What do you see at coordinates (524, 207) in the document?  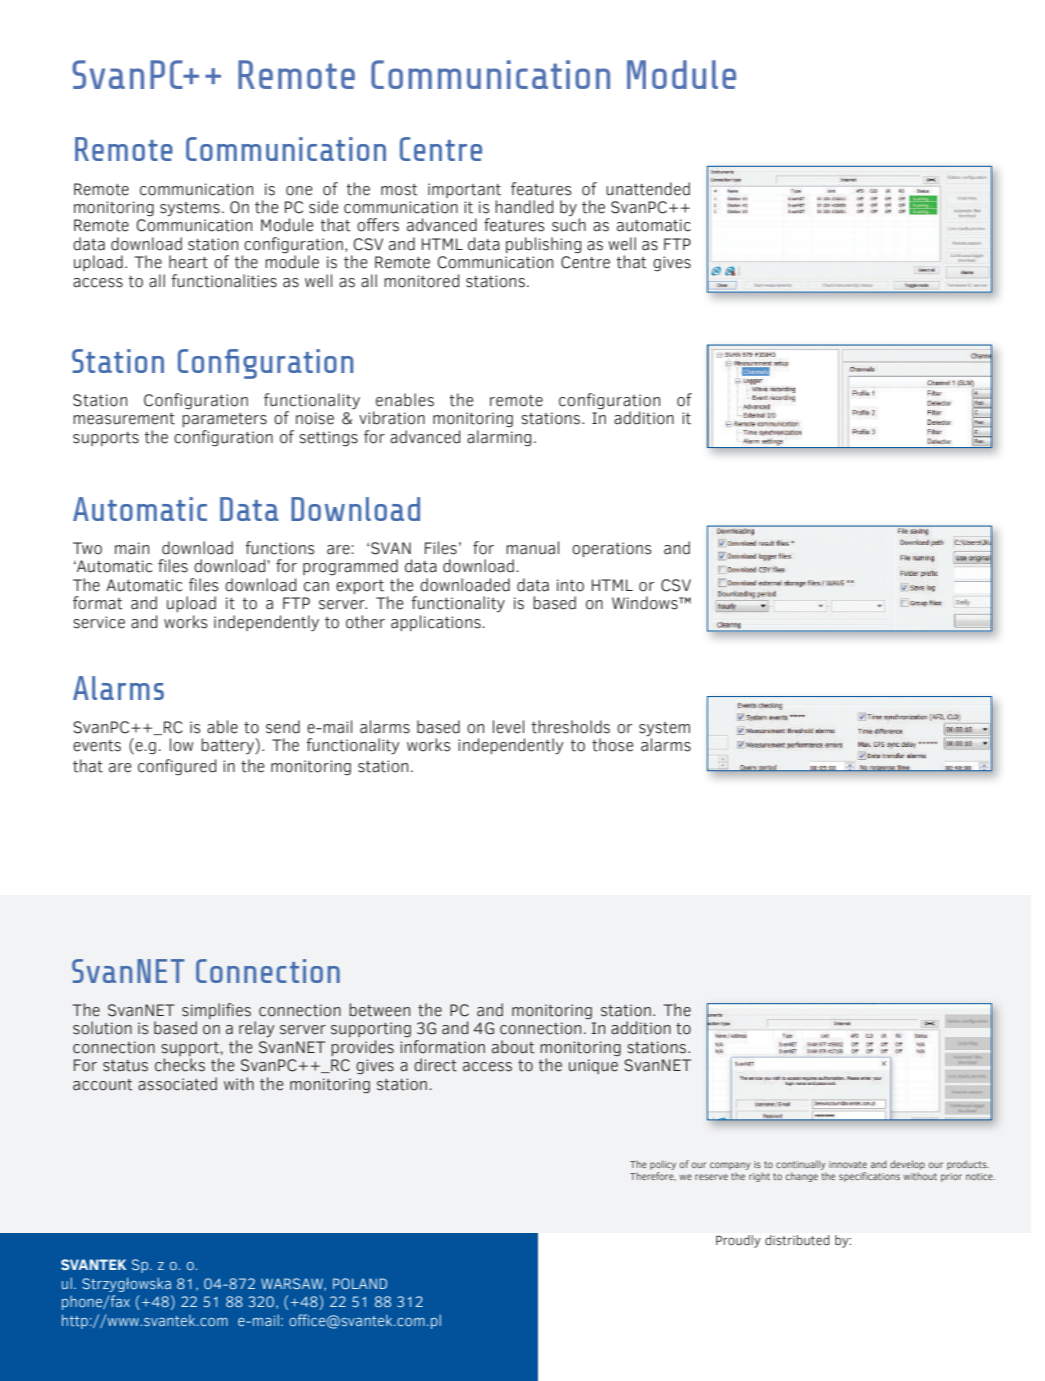 I see `handled` at bounding box center [524, 207].
